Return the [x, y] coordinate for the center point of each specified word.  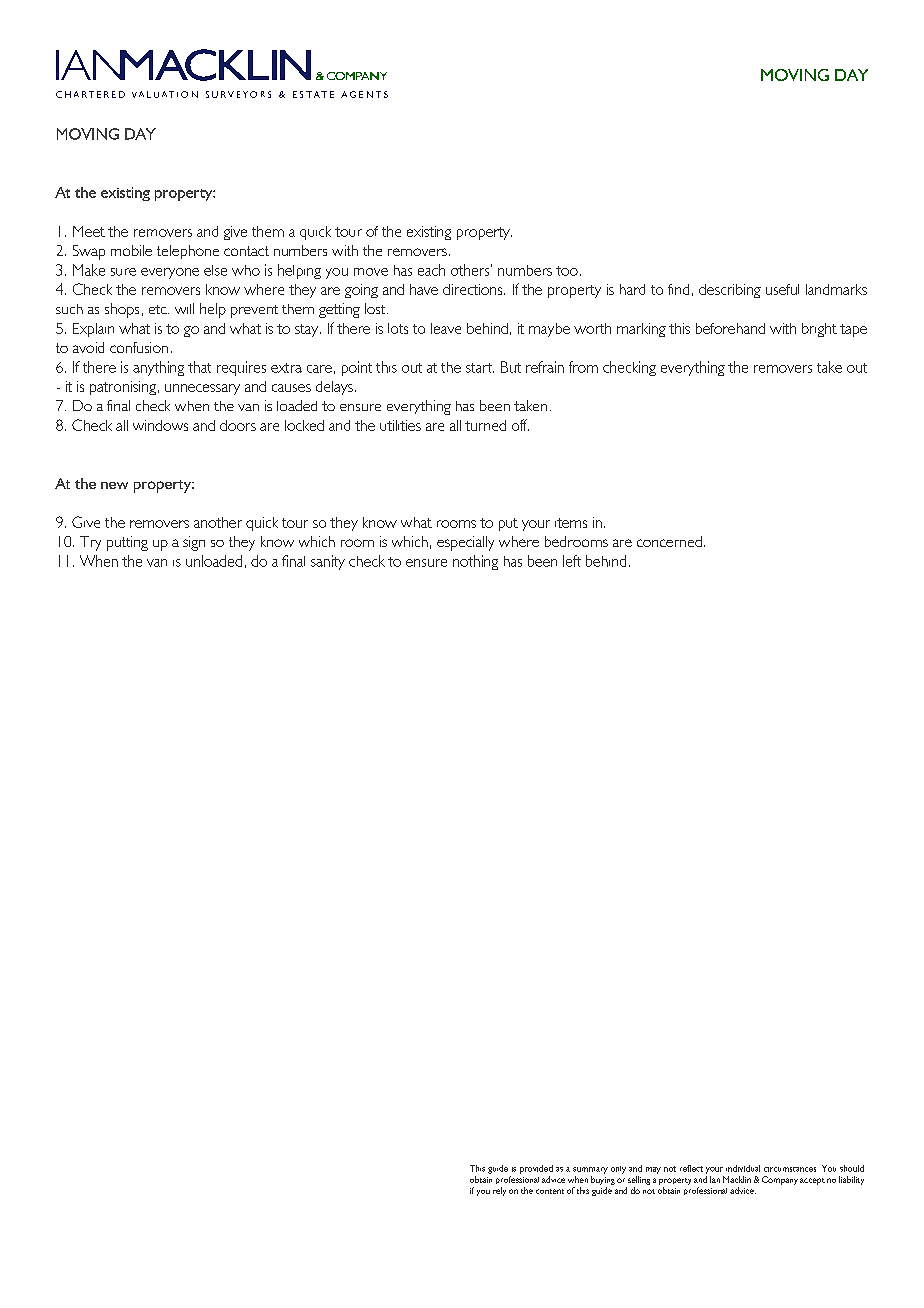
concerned [669, 541]
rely [499, 1191]
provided [536, 1169]
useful [782, 289]
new [114, 485]
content [550, 1191]
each [431, 270]
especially [465, 543]
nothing [475, 562]
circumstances [790, 1169]
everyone [170, 273]
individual [743, 1168]
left [572, 561]
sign [194, 543]
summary [590, 1170]
